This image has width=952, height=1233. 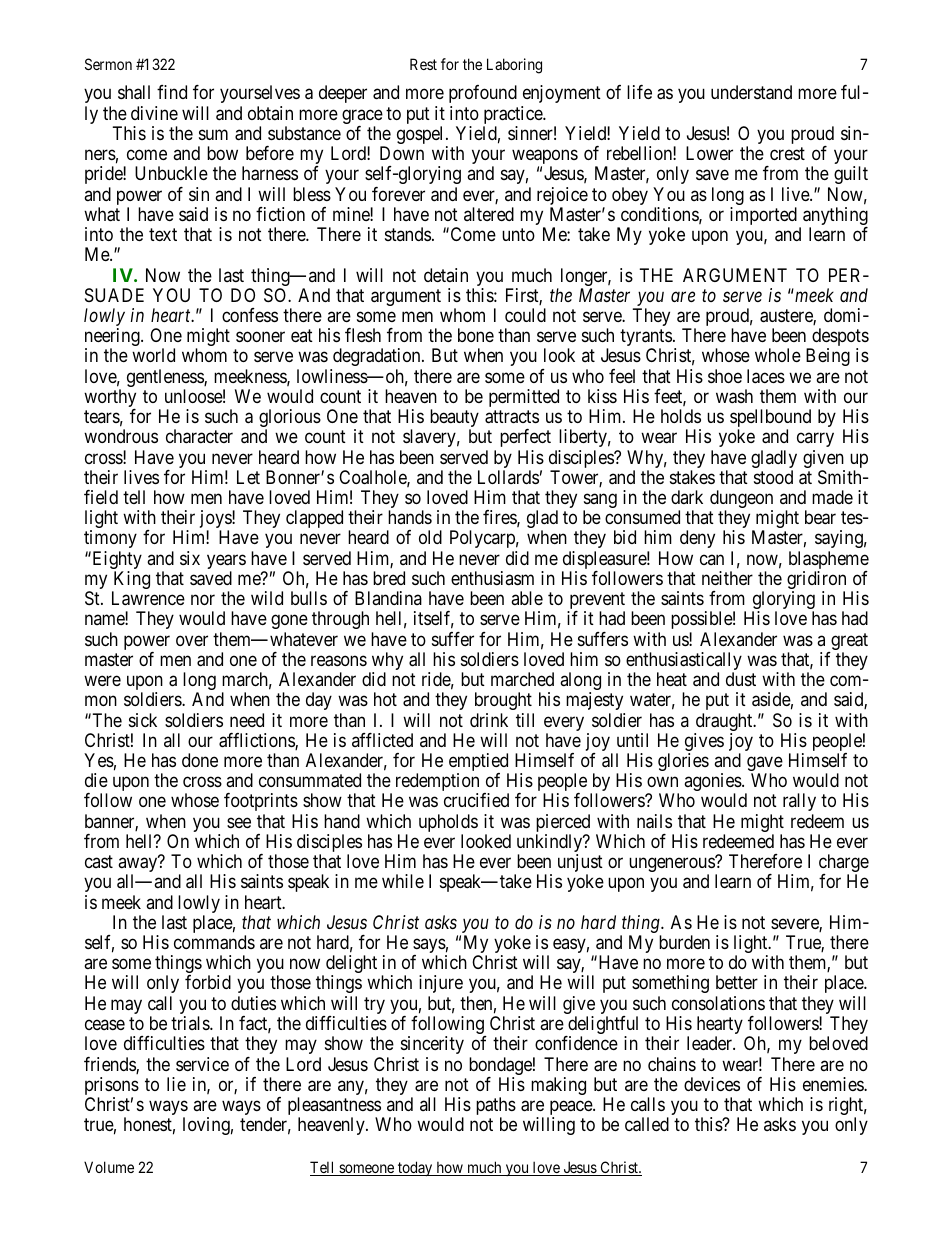 What do you see at coordinates (476, 800) in the image?
I see `crucified` at bounding box center [476, 800].
